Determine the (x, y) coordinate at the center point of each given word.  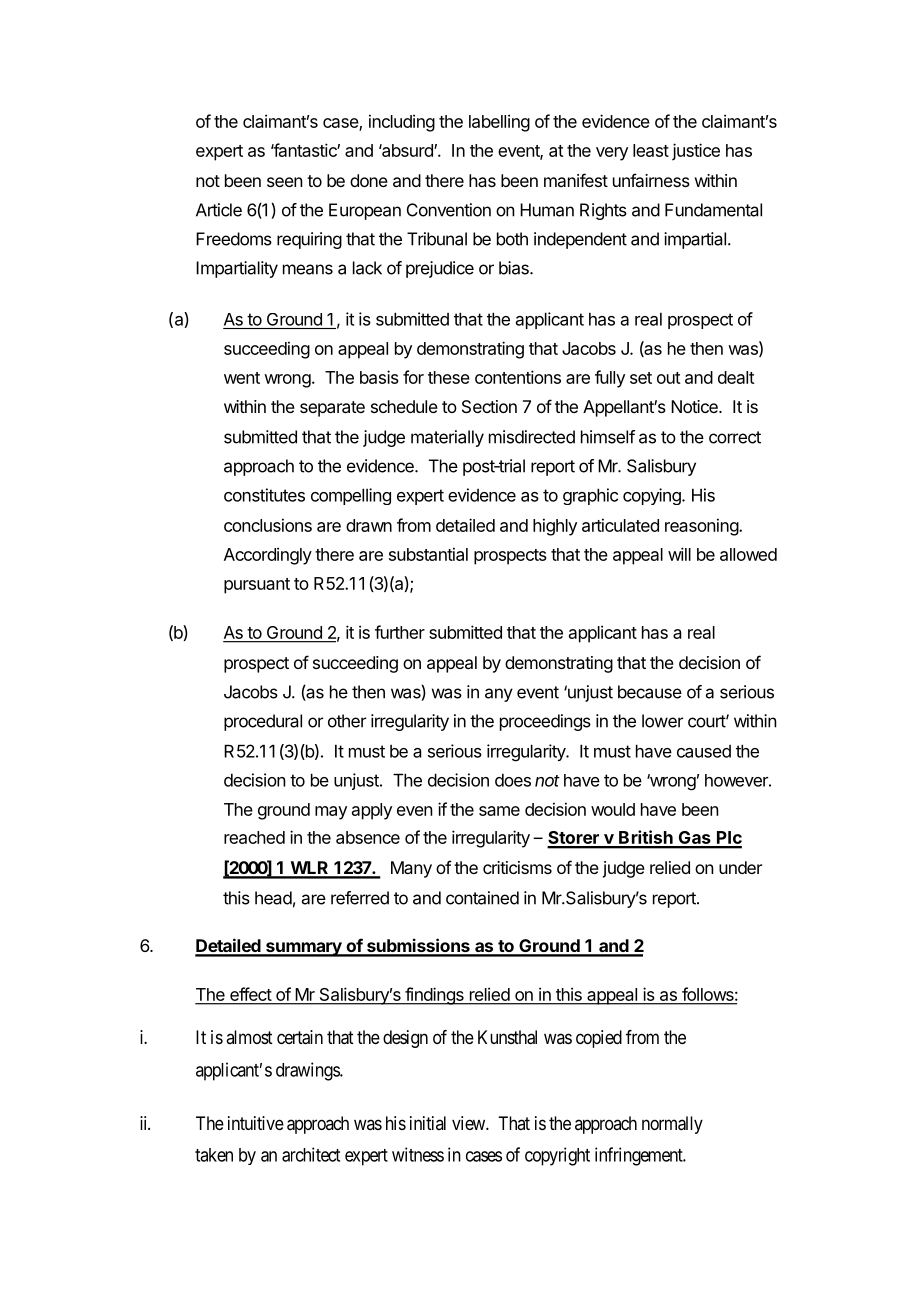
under (740, 867)
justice (696, 152)
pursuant (257, 586)
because (650, 692)
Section (489, 406)
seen (285, 182)
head (273, 898)
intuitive (256, 1123)
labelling (499, 123)
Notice (695, 406)
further (400, 632)
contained (482, 898)
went (242, 378)
